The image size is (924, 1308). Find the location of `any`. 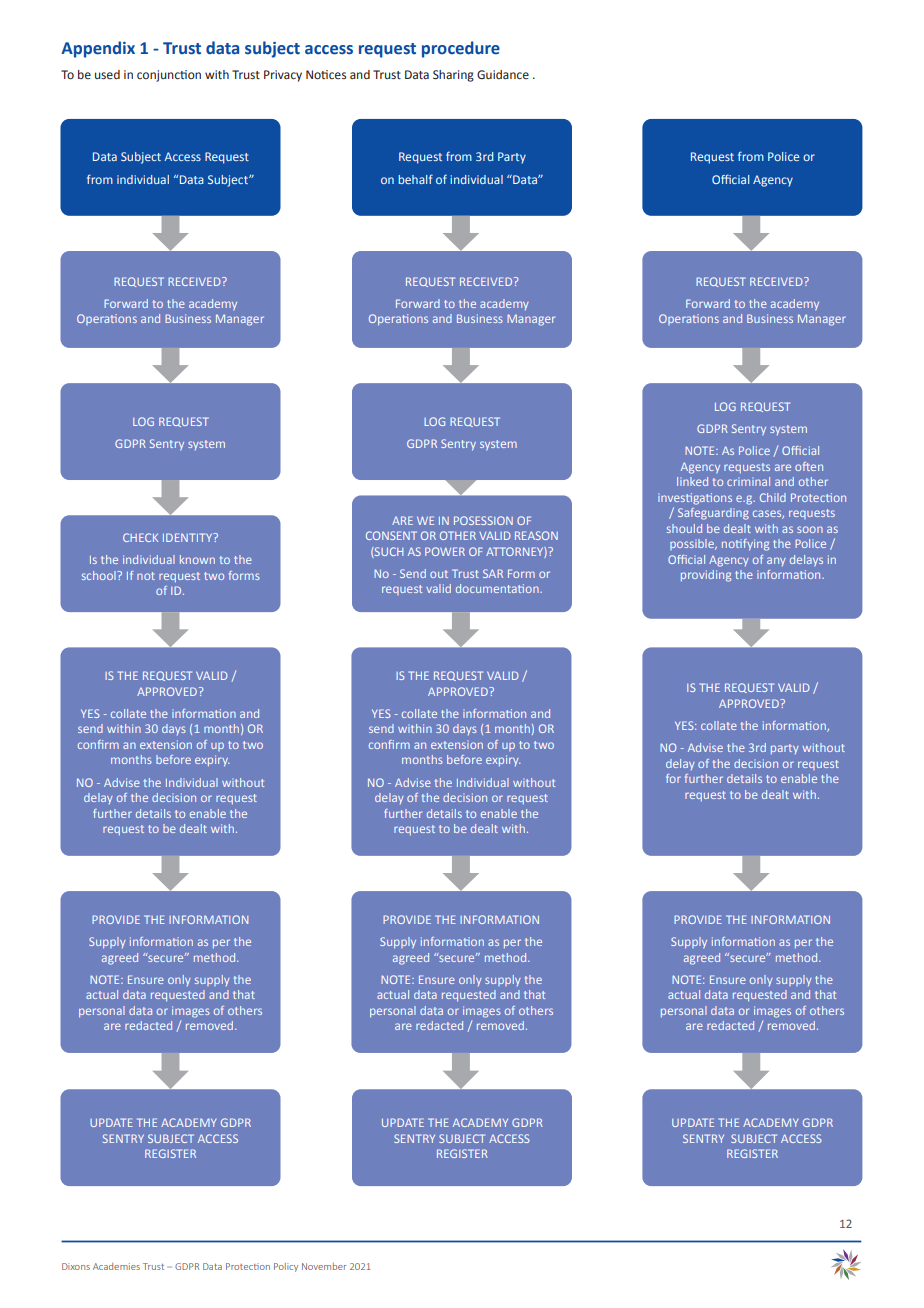

any is located at coordinates (776, 561).
